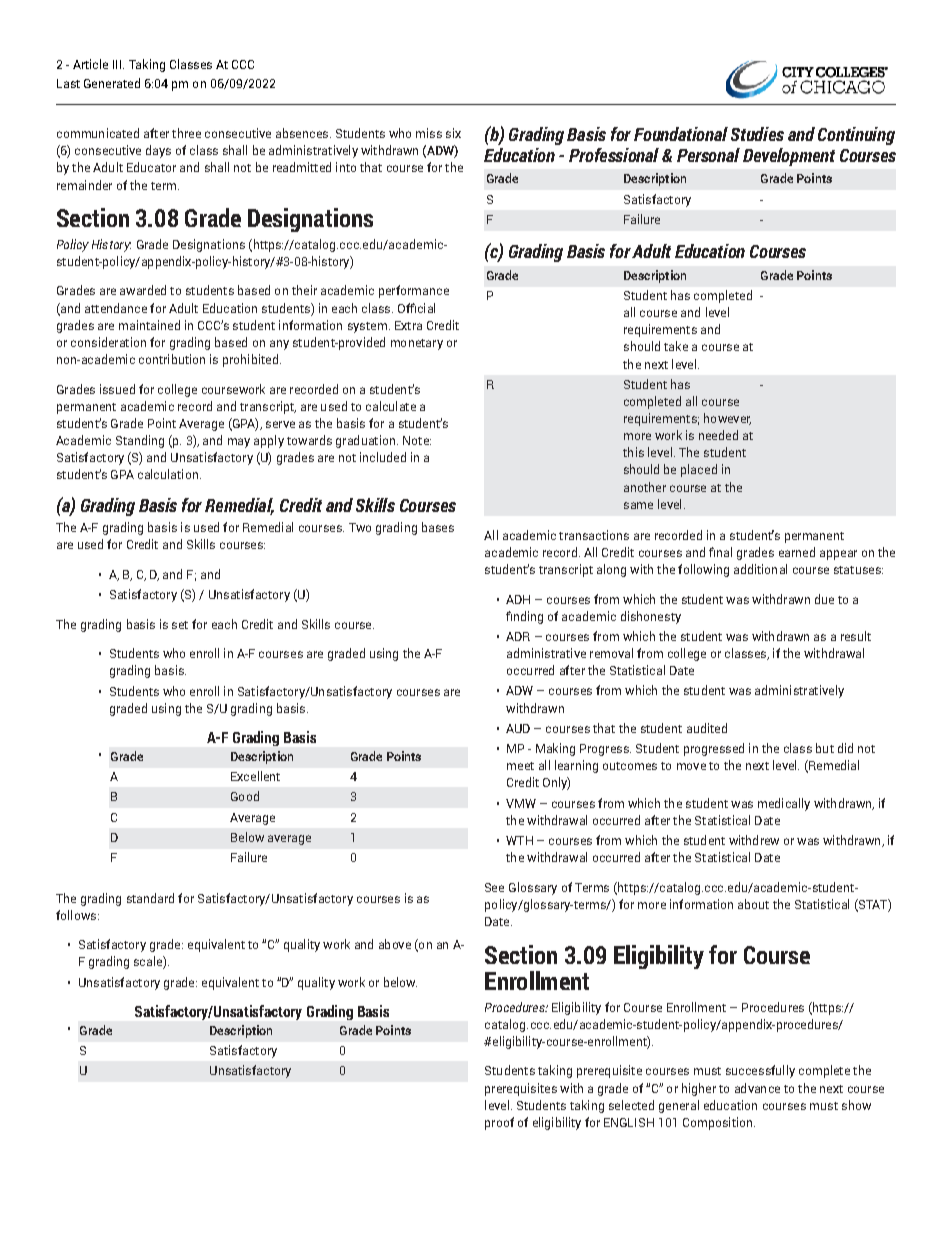  I want to click on ADH, so click(518, 599).
